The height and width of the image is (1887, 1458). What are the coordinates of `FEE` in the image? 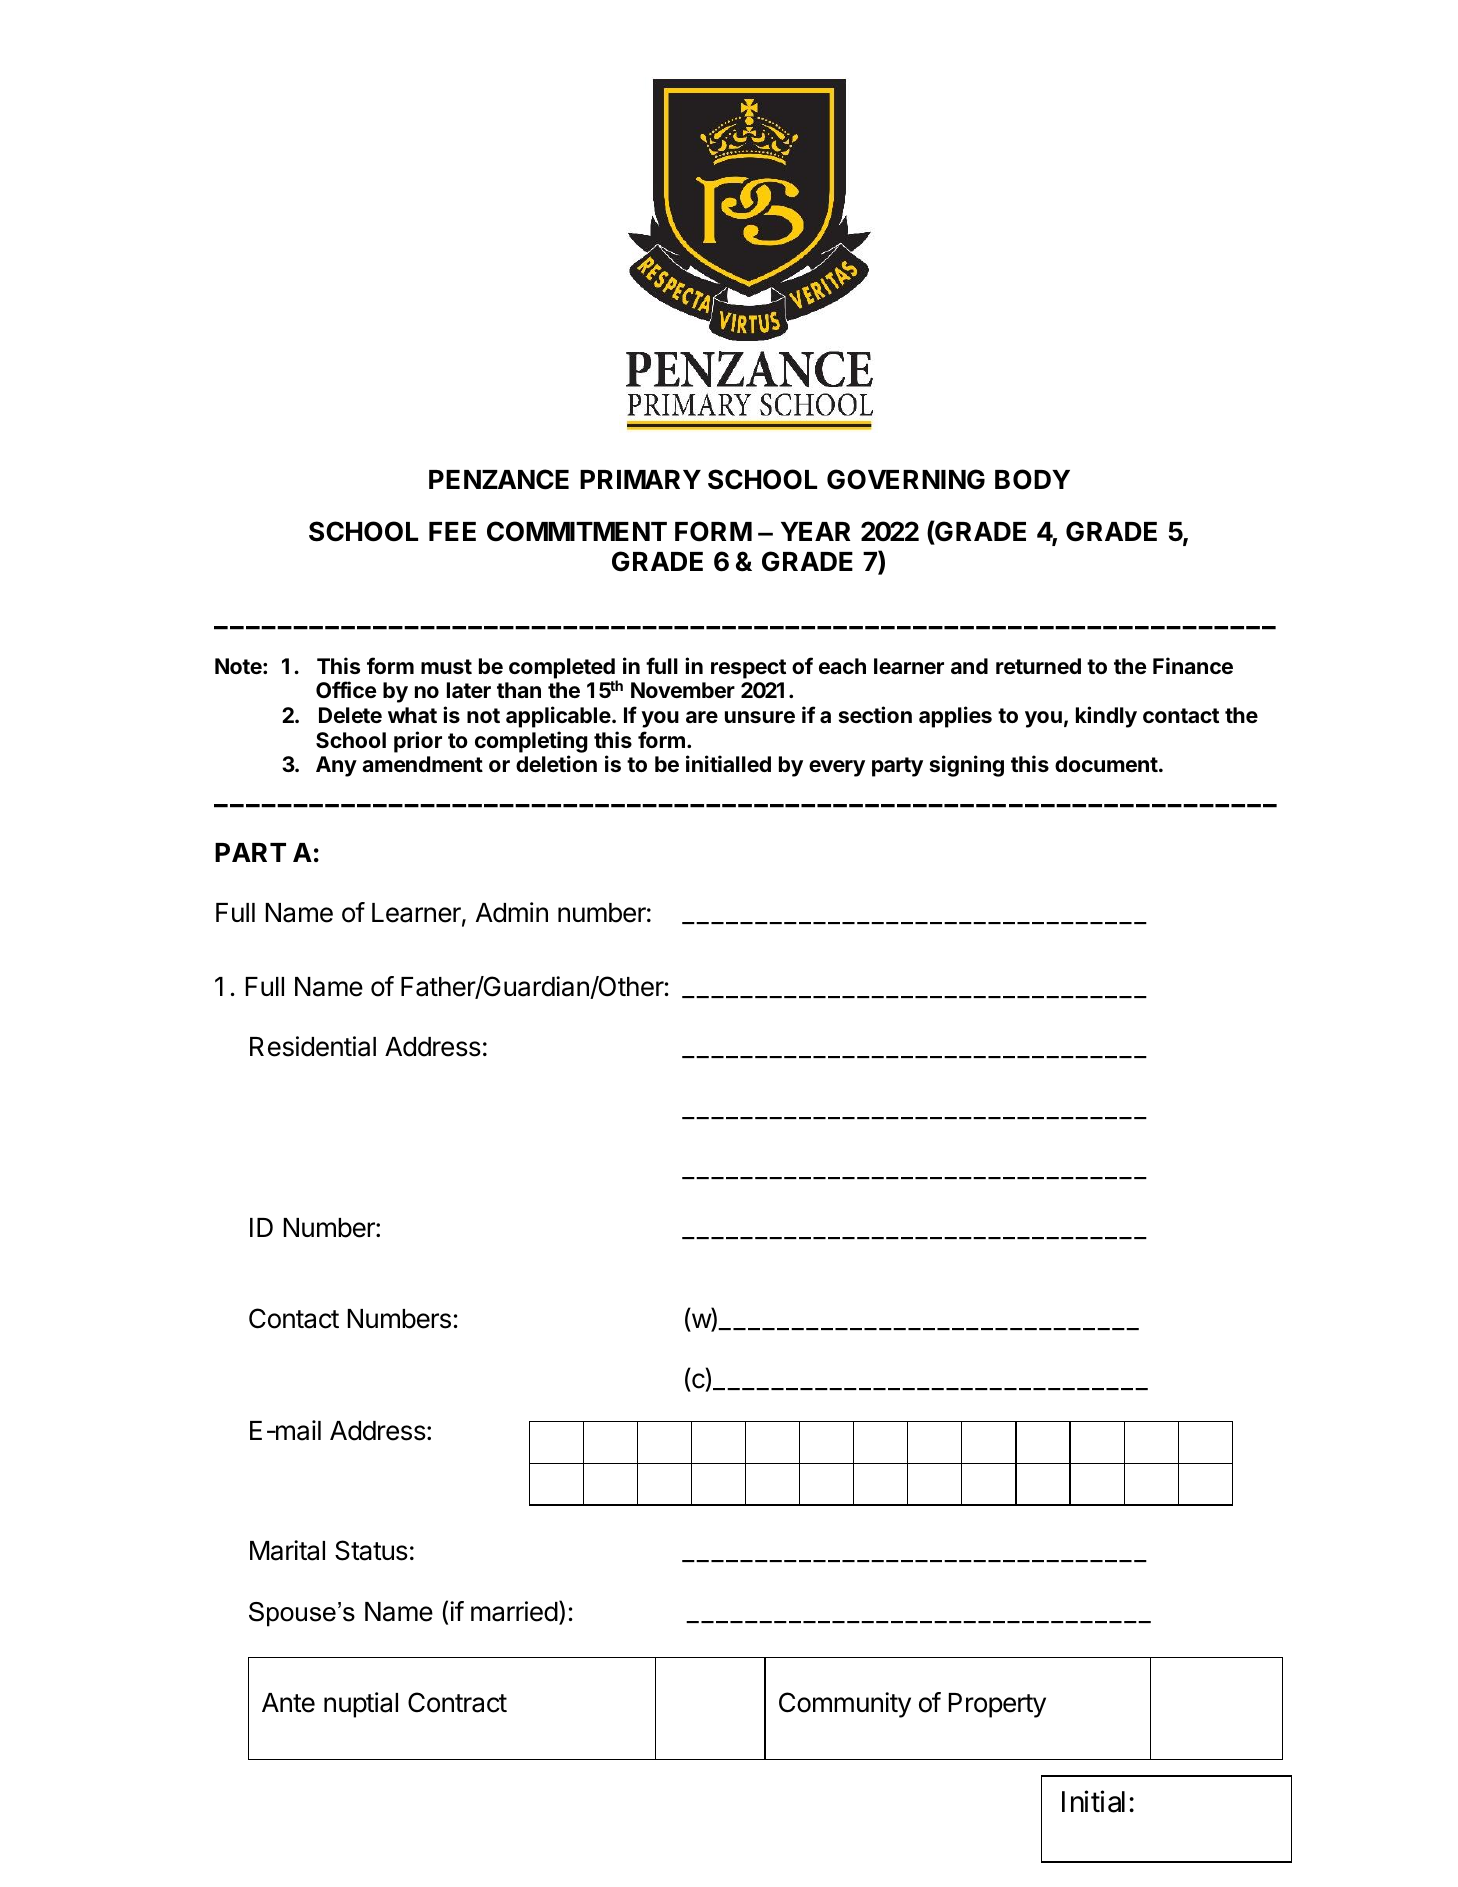 It's located at (452, 531).
